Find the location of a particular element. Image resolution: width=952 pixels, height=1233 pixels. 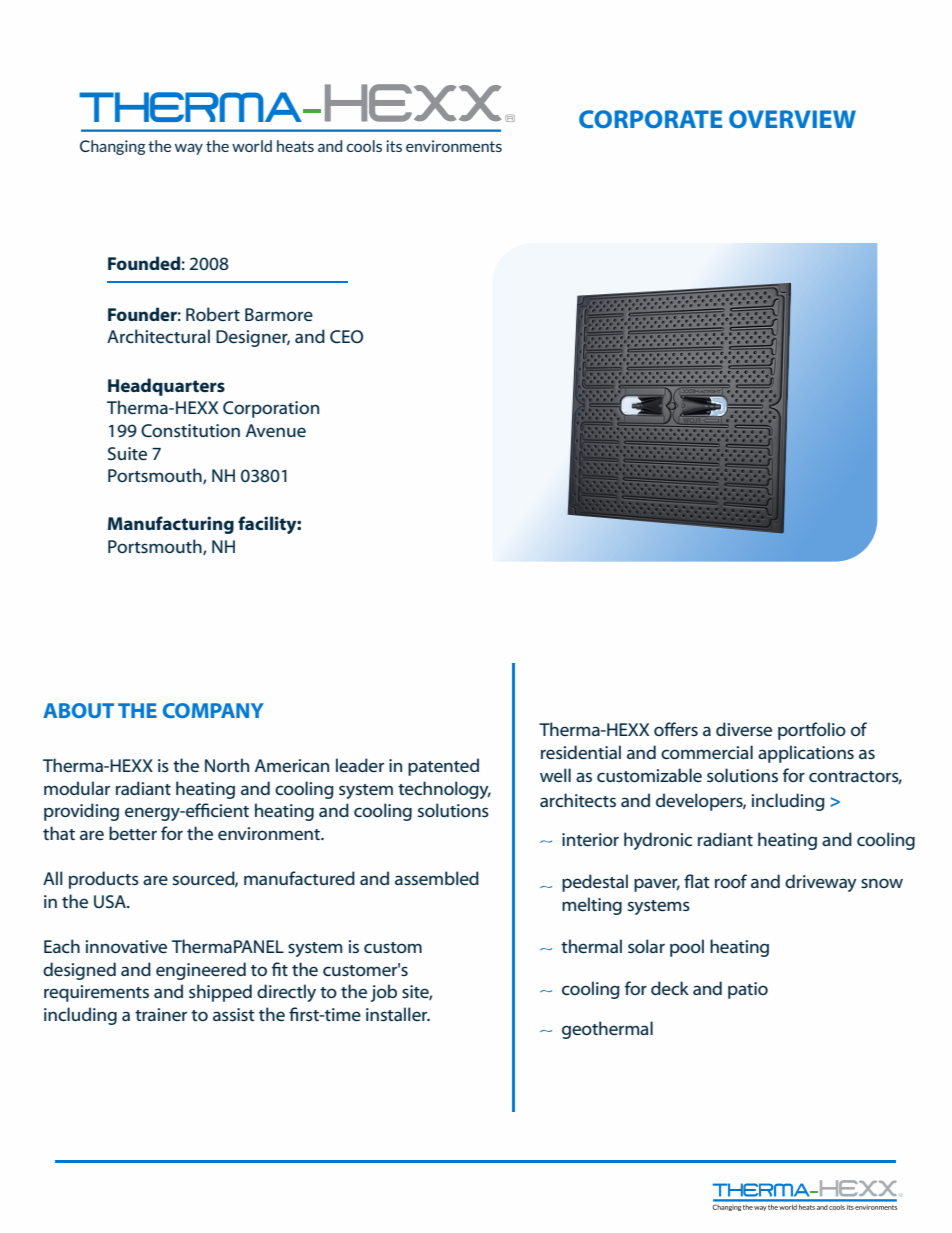

Constitution is located at coordinates (190, 430).
